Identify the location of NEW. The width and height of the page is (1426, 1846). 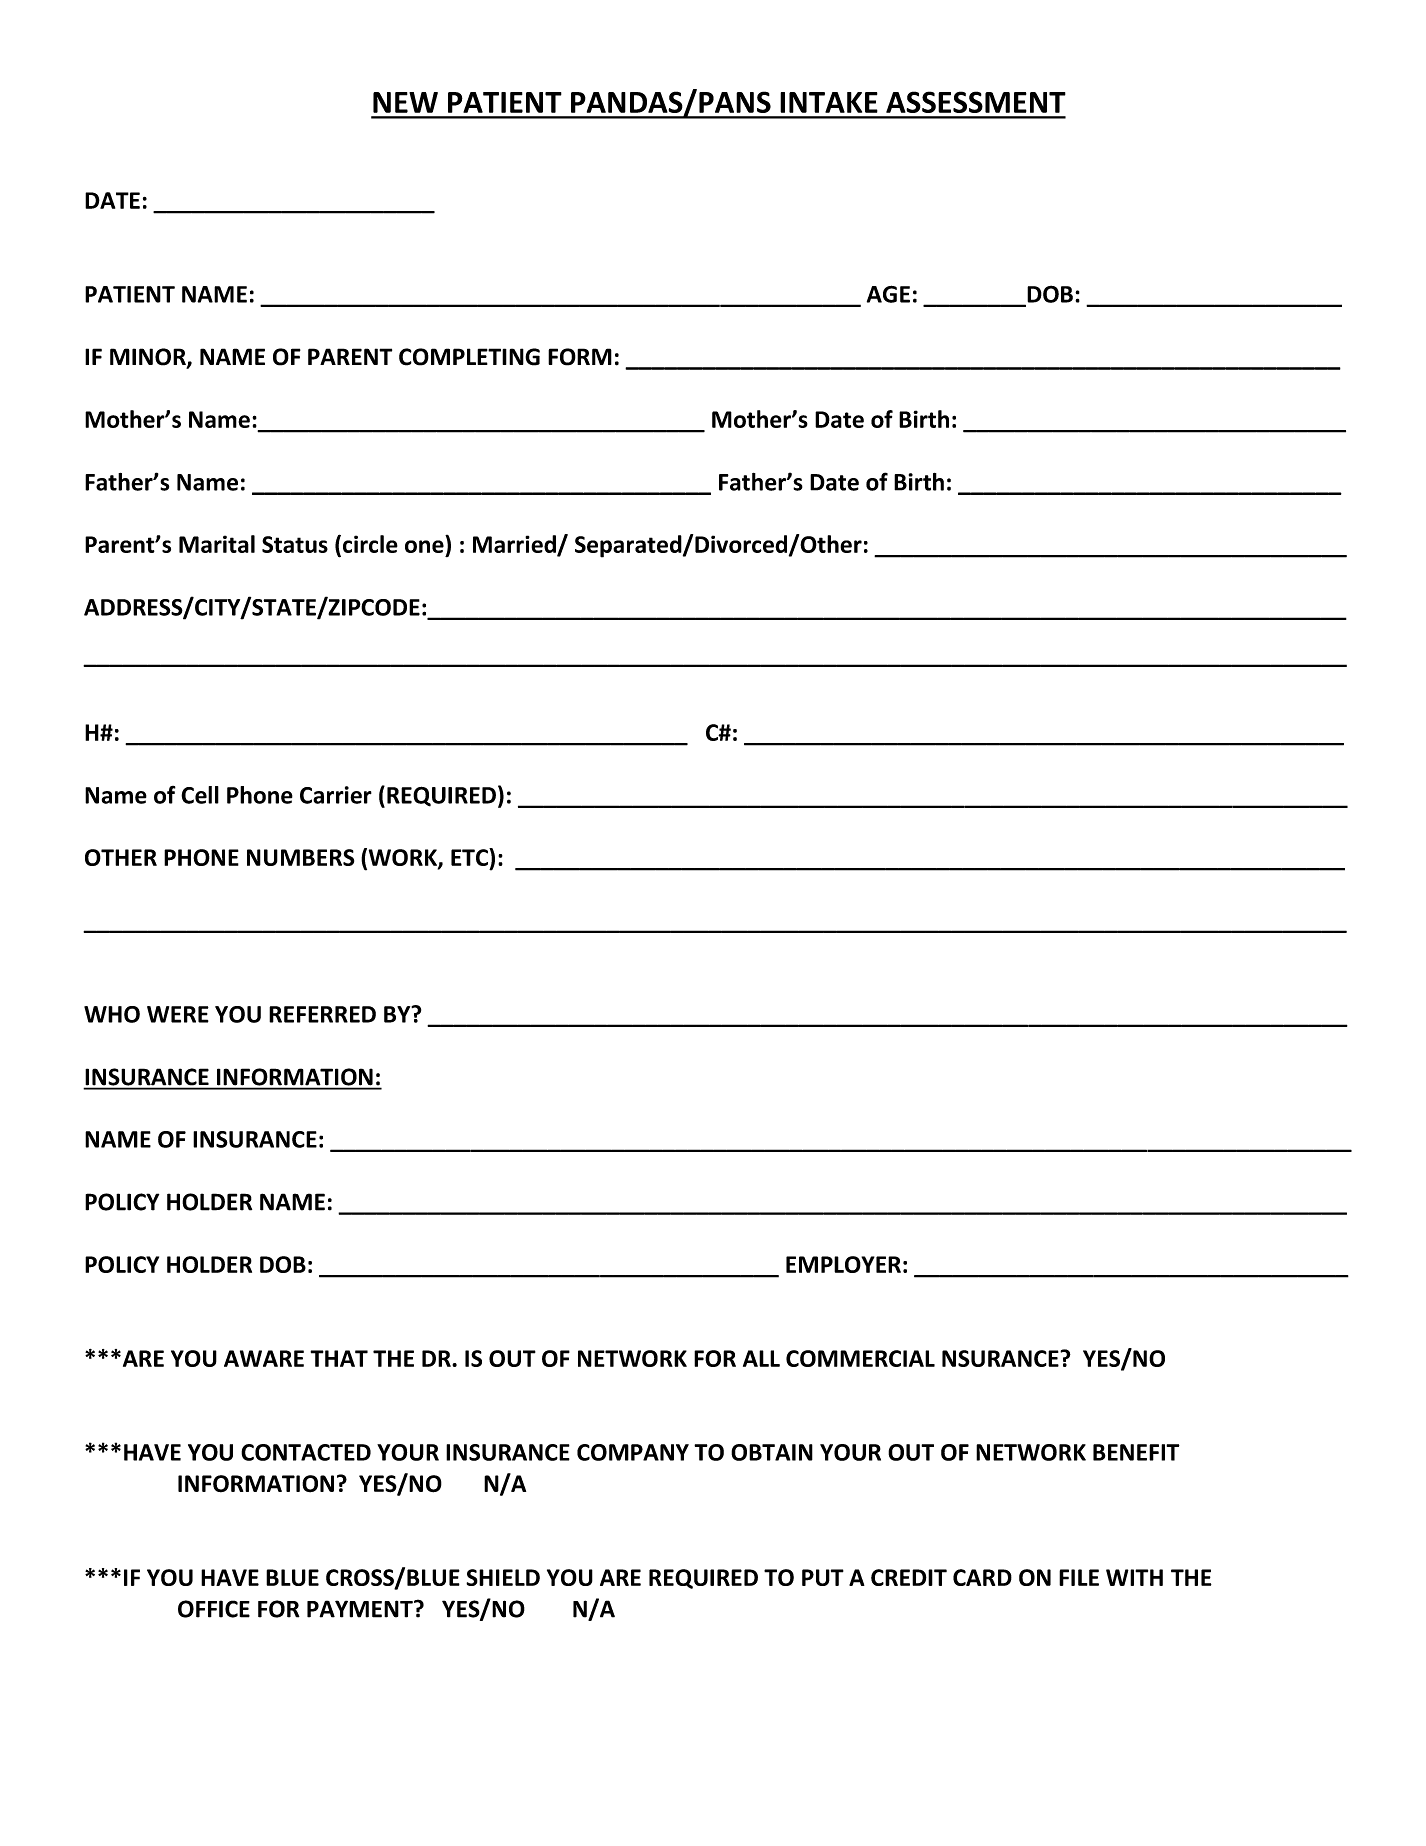
(405, 102).
